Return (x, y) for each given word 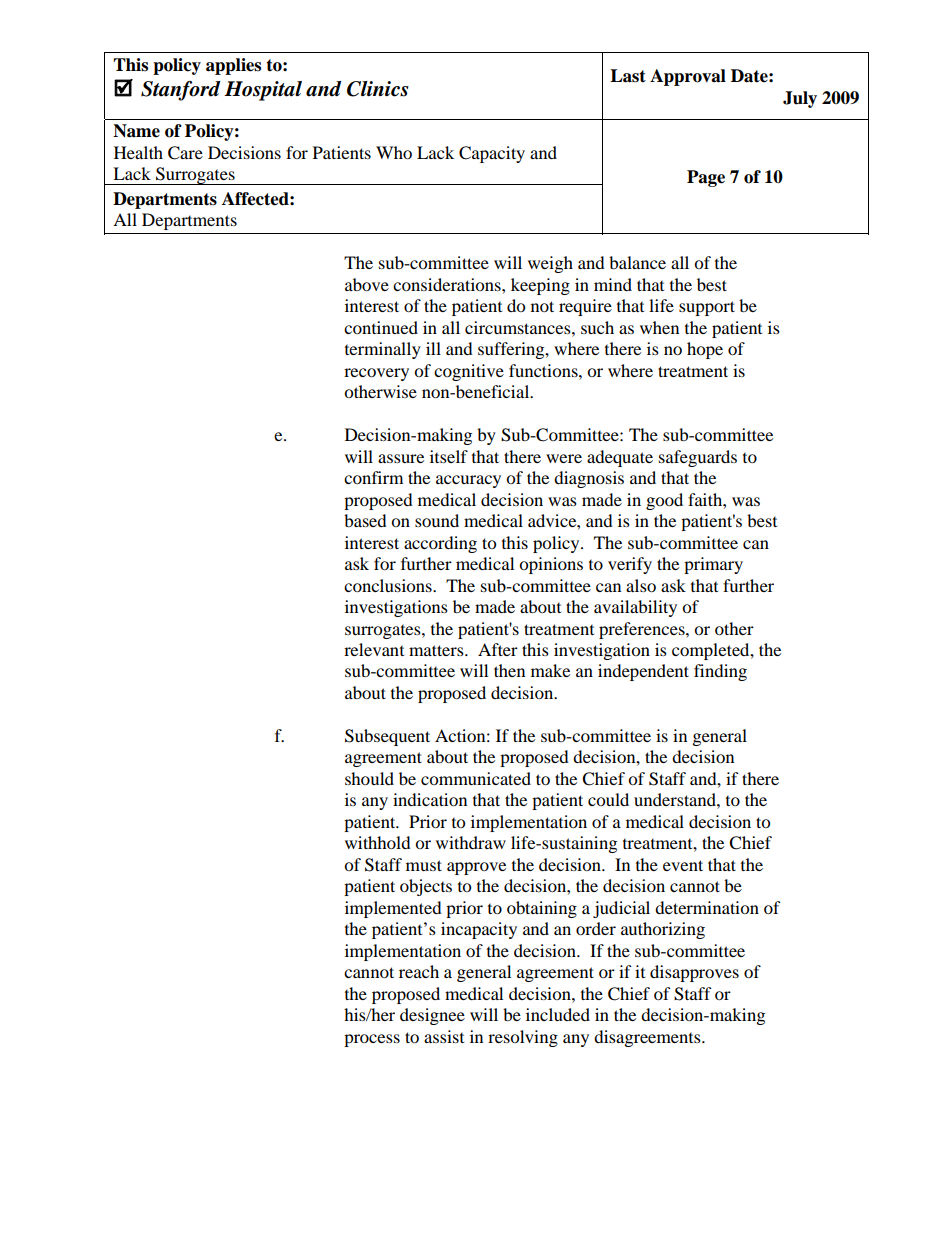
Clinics (378, 89)
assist (444, 1036)
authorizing (663, 930)
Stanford (180, 91)
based (365, 520)
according (440, 544)
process (372, 1040)
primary (713, 565)
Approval (688, 77)
